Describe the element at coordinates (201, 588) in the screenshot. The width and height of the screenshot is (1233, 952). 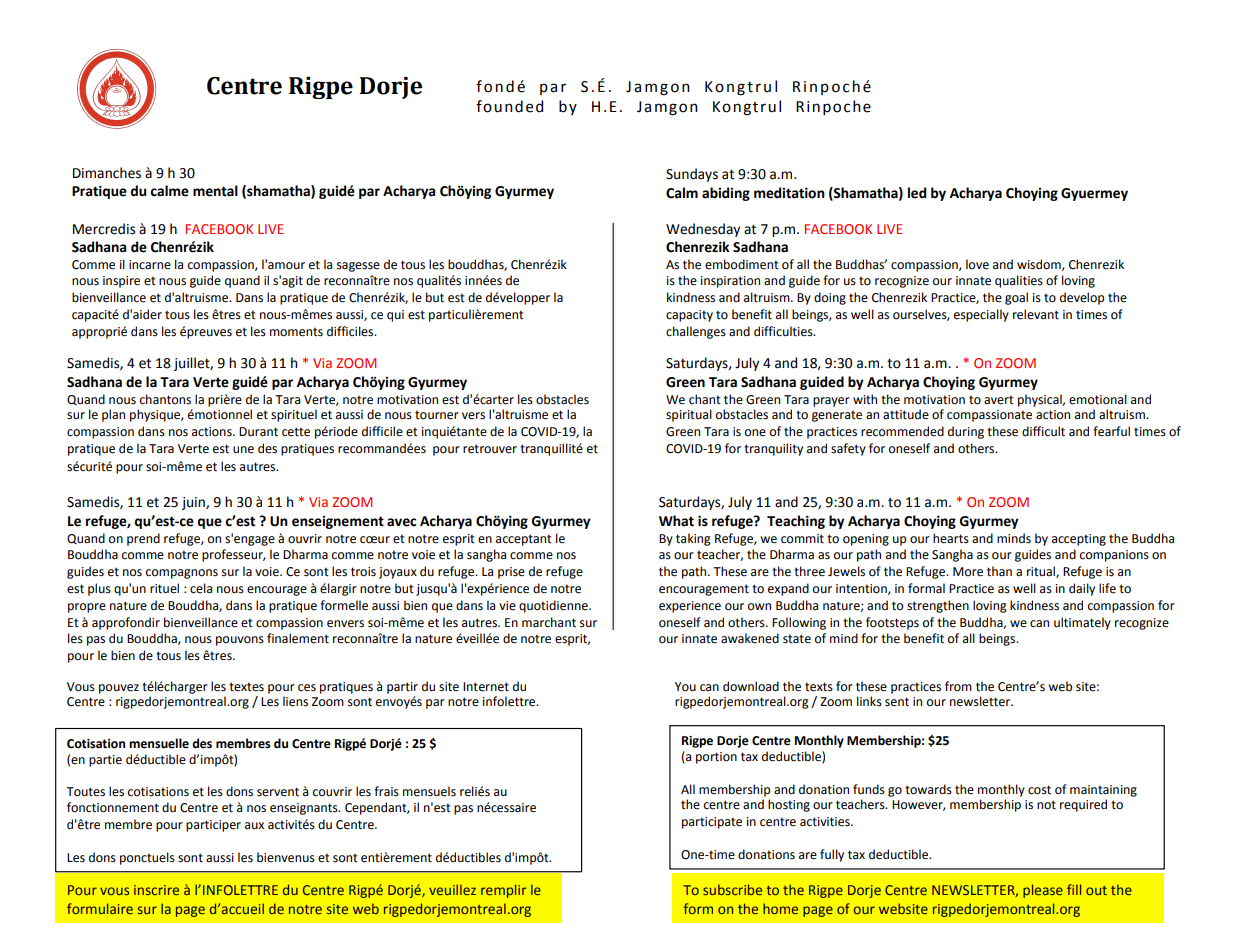
I see `cela` at that location.
